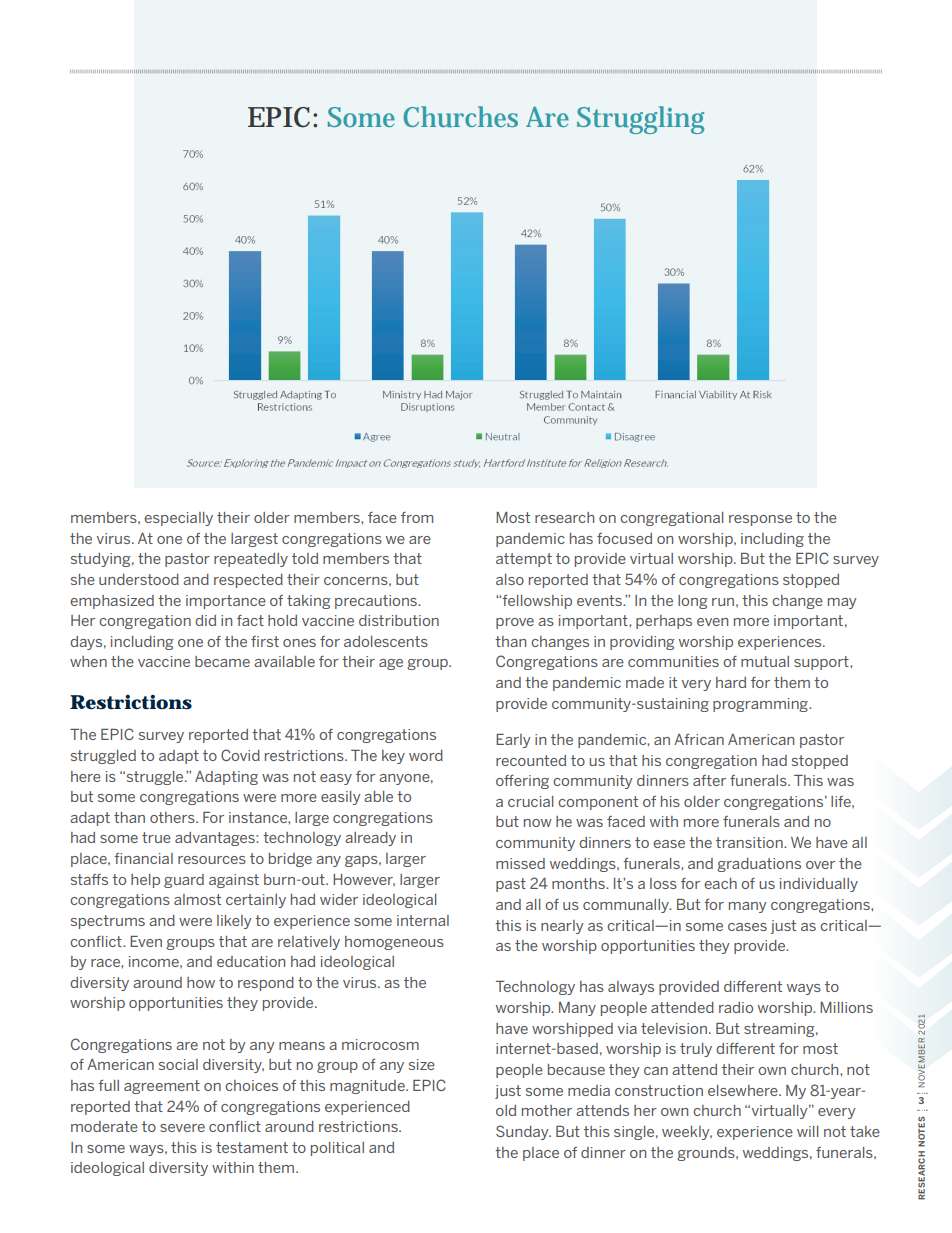 The image size is (952, 1233). I want to click on prove, so click(515, 623).
